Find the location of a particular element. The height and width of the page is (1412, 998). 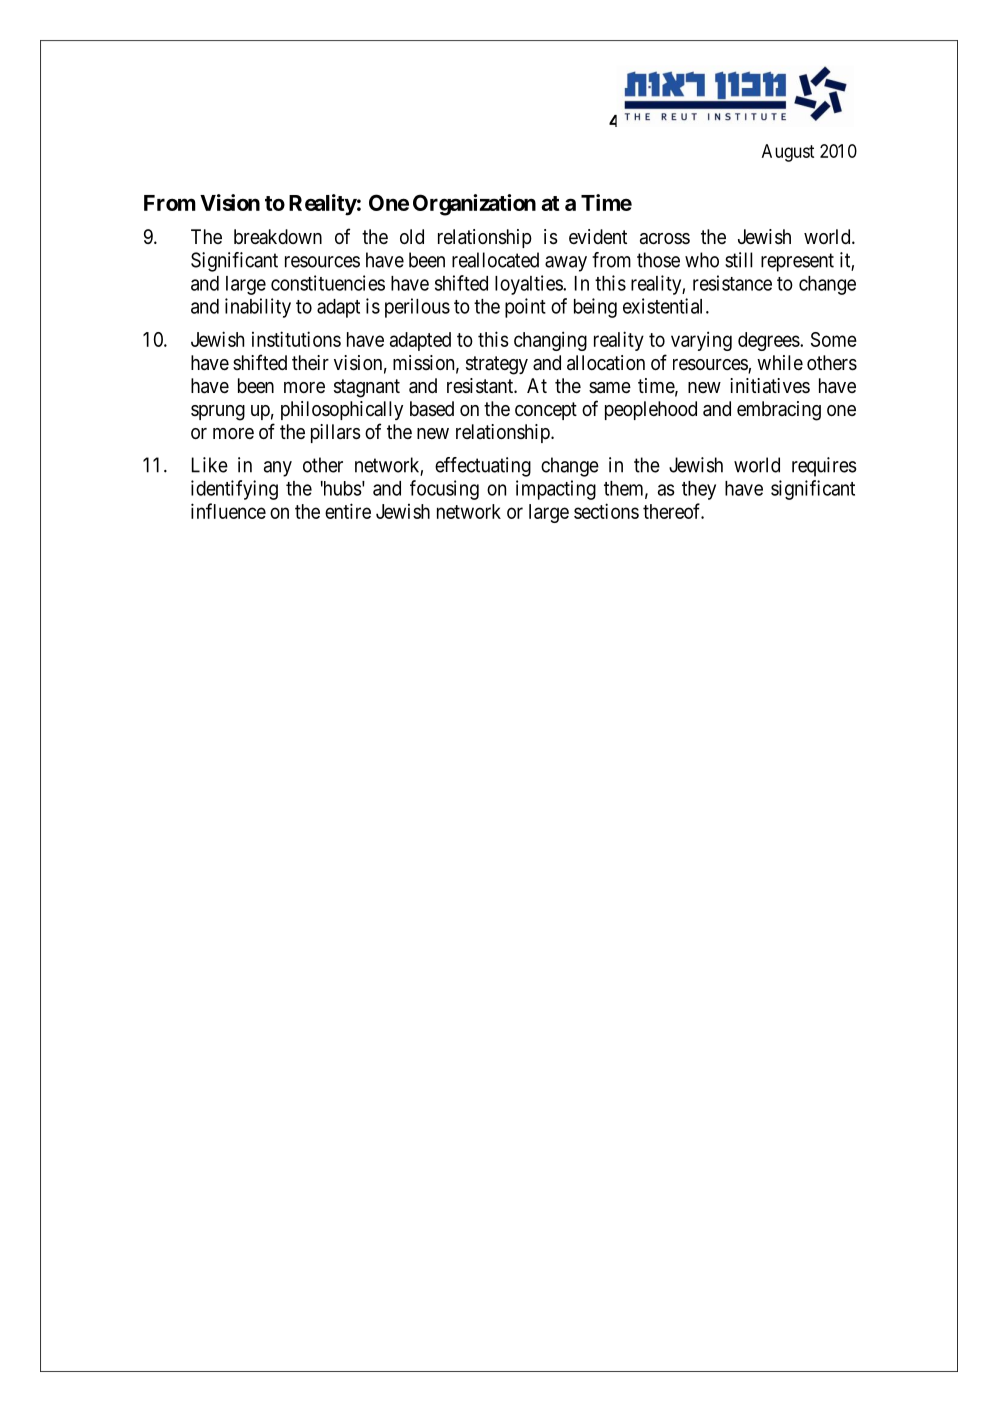

evident is located at coordinates (598, 236).
